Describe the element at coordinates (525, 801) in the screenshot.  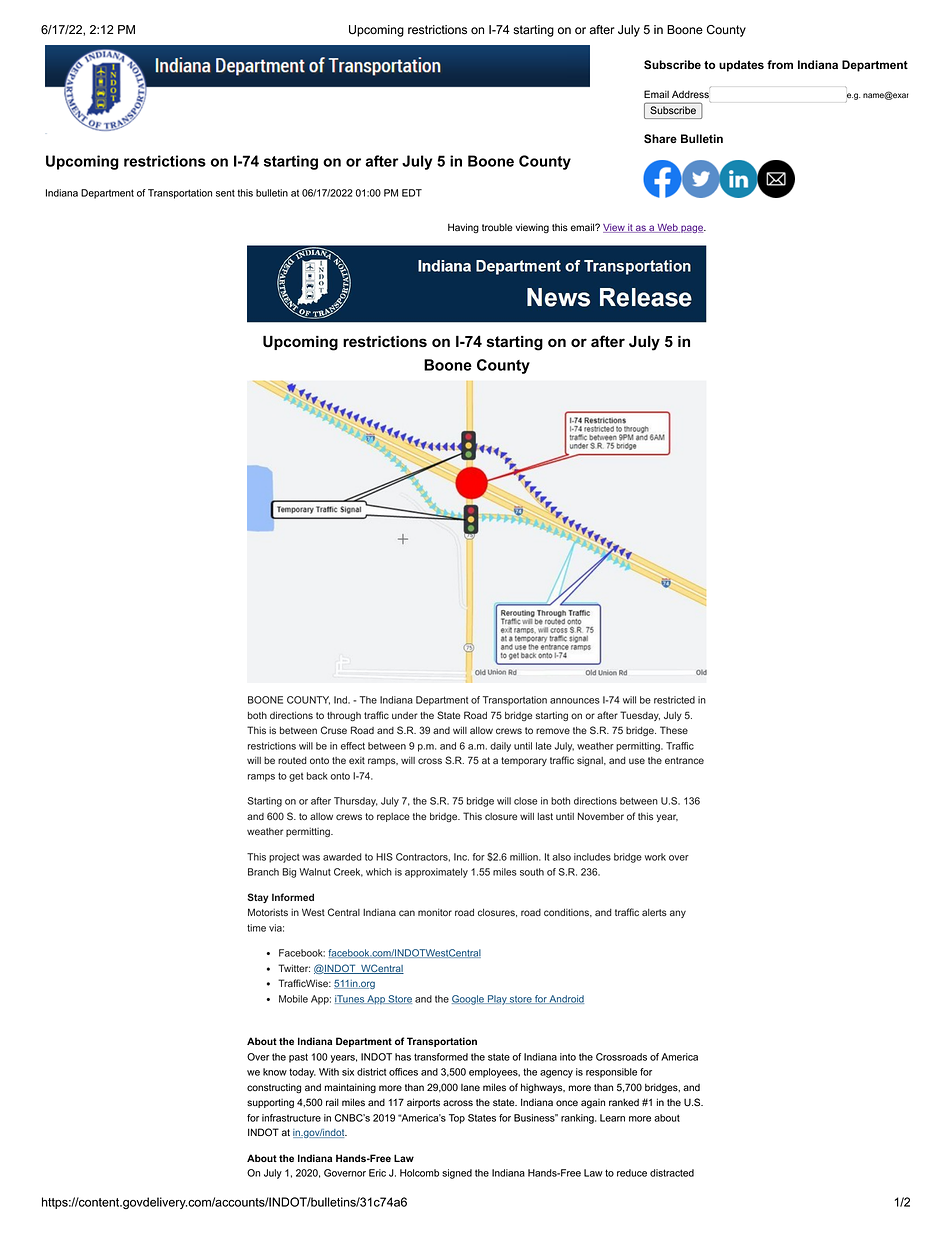
I see `close` at that location.
